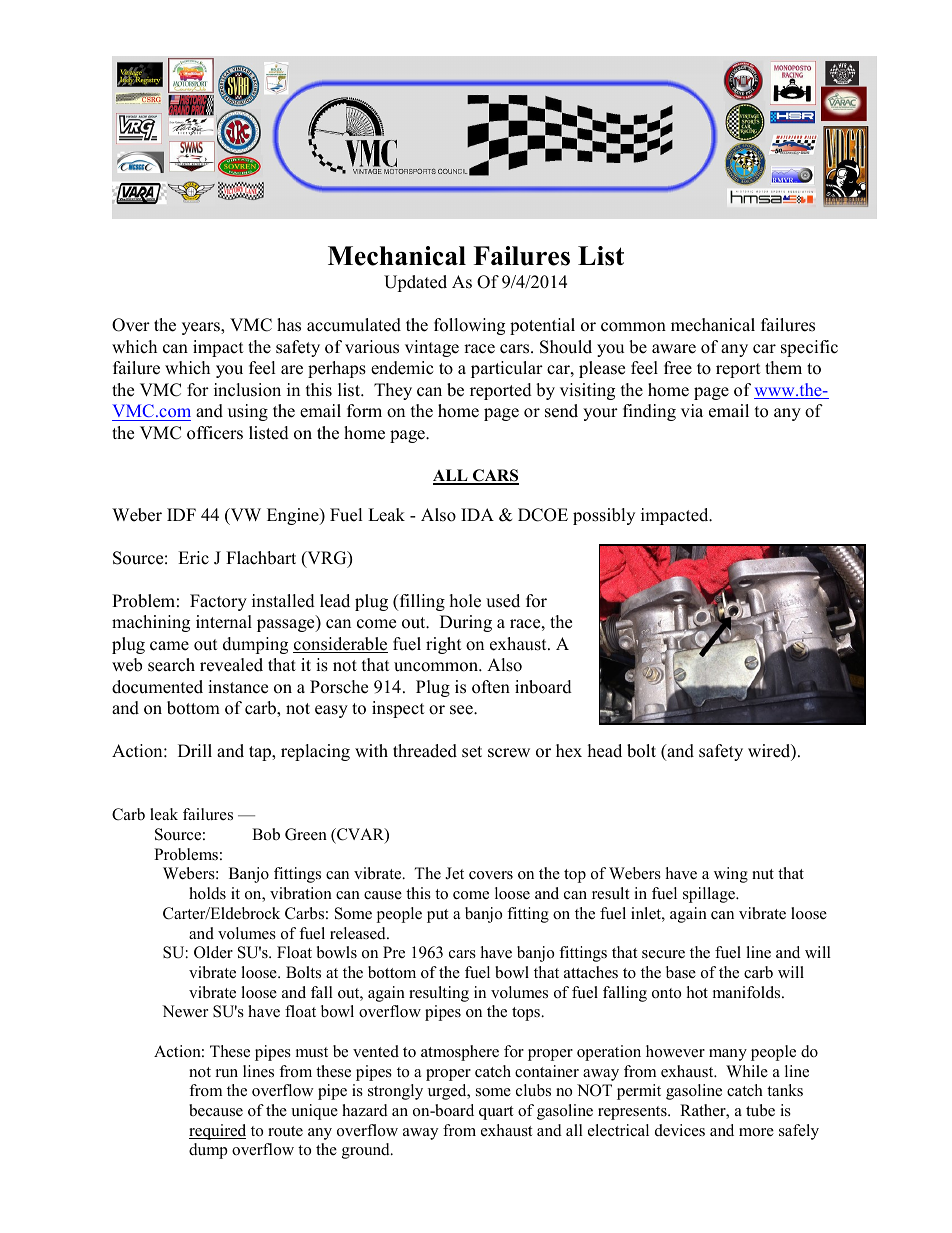 This document has width=952, height=1233. What do you see at coordinates (674, 349) in the document?
I see `aware` at bounding box center [674, 349].
